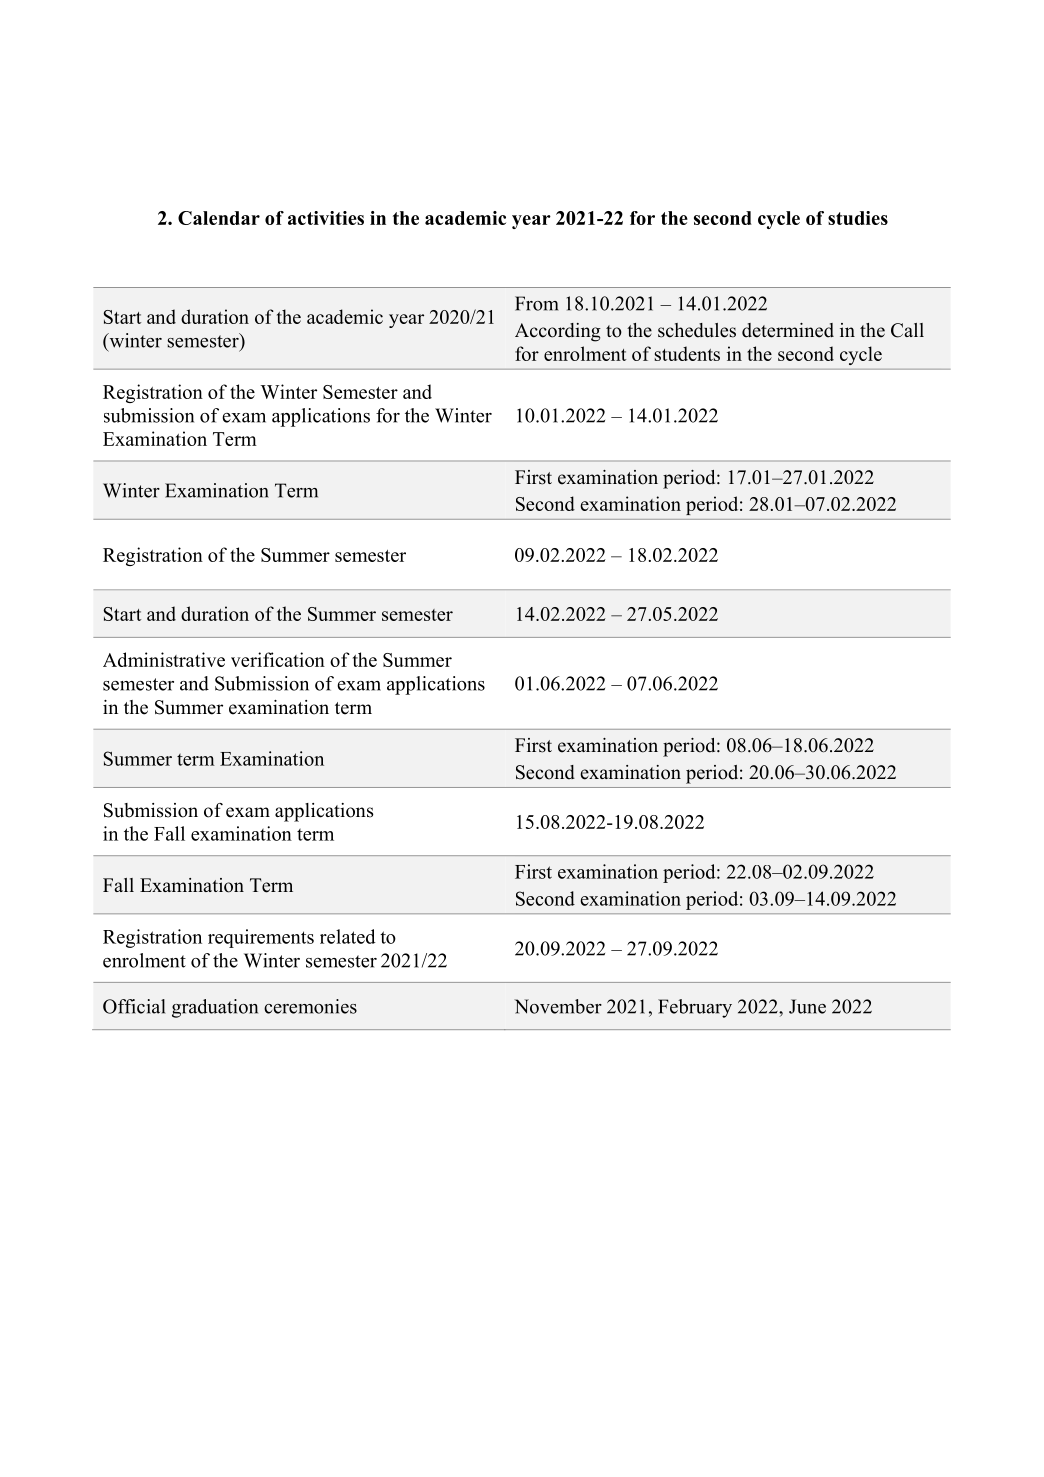 This page has height=1477, width=1044. I want to click on schedules, so click(697, 330).
